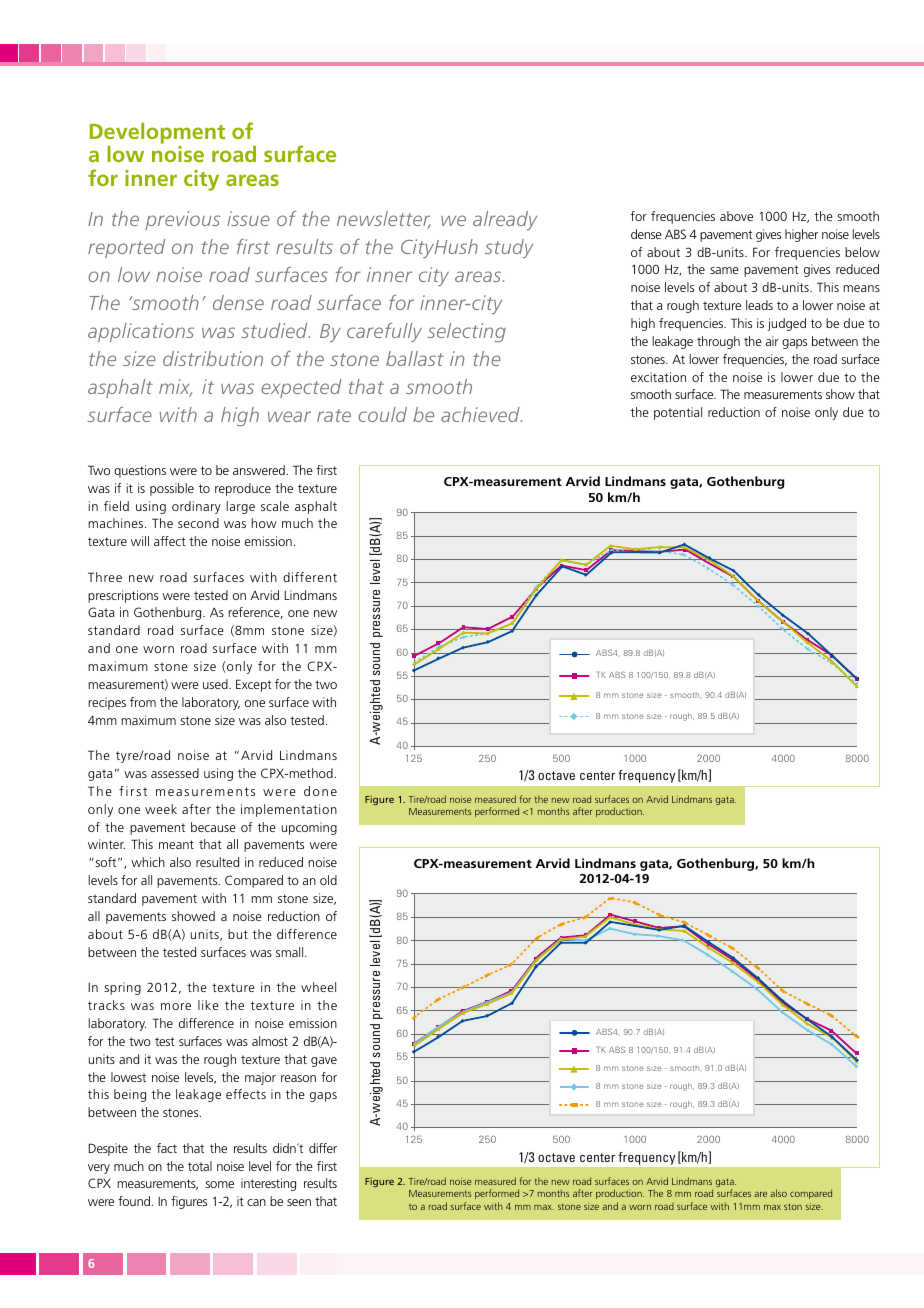 This screenshot has width=924, height=1308. I want to click on used, so click(216, 684).
